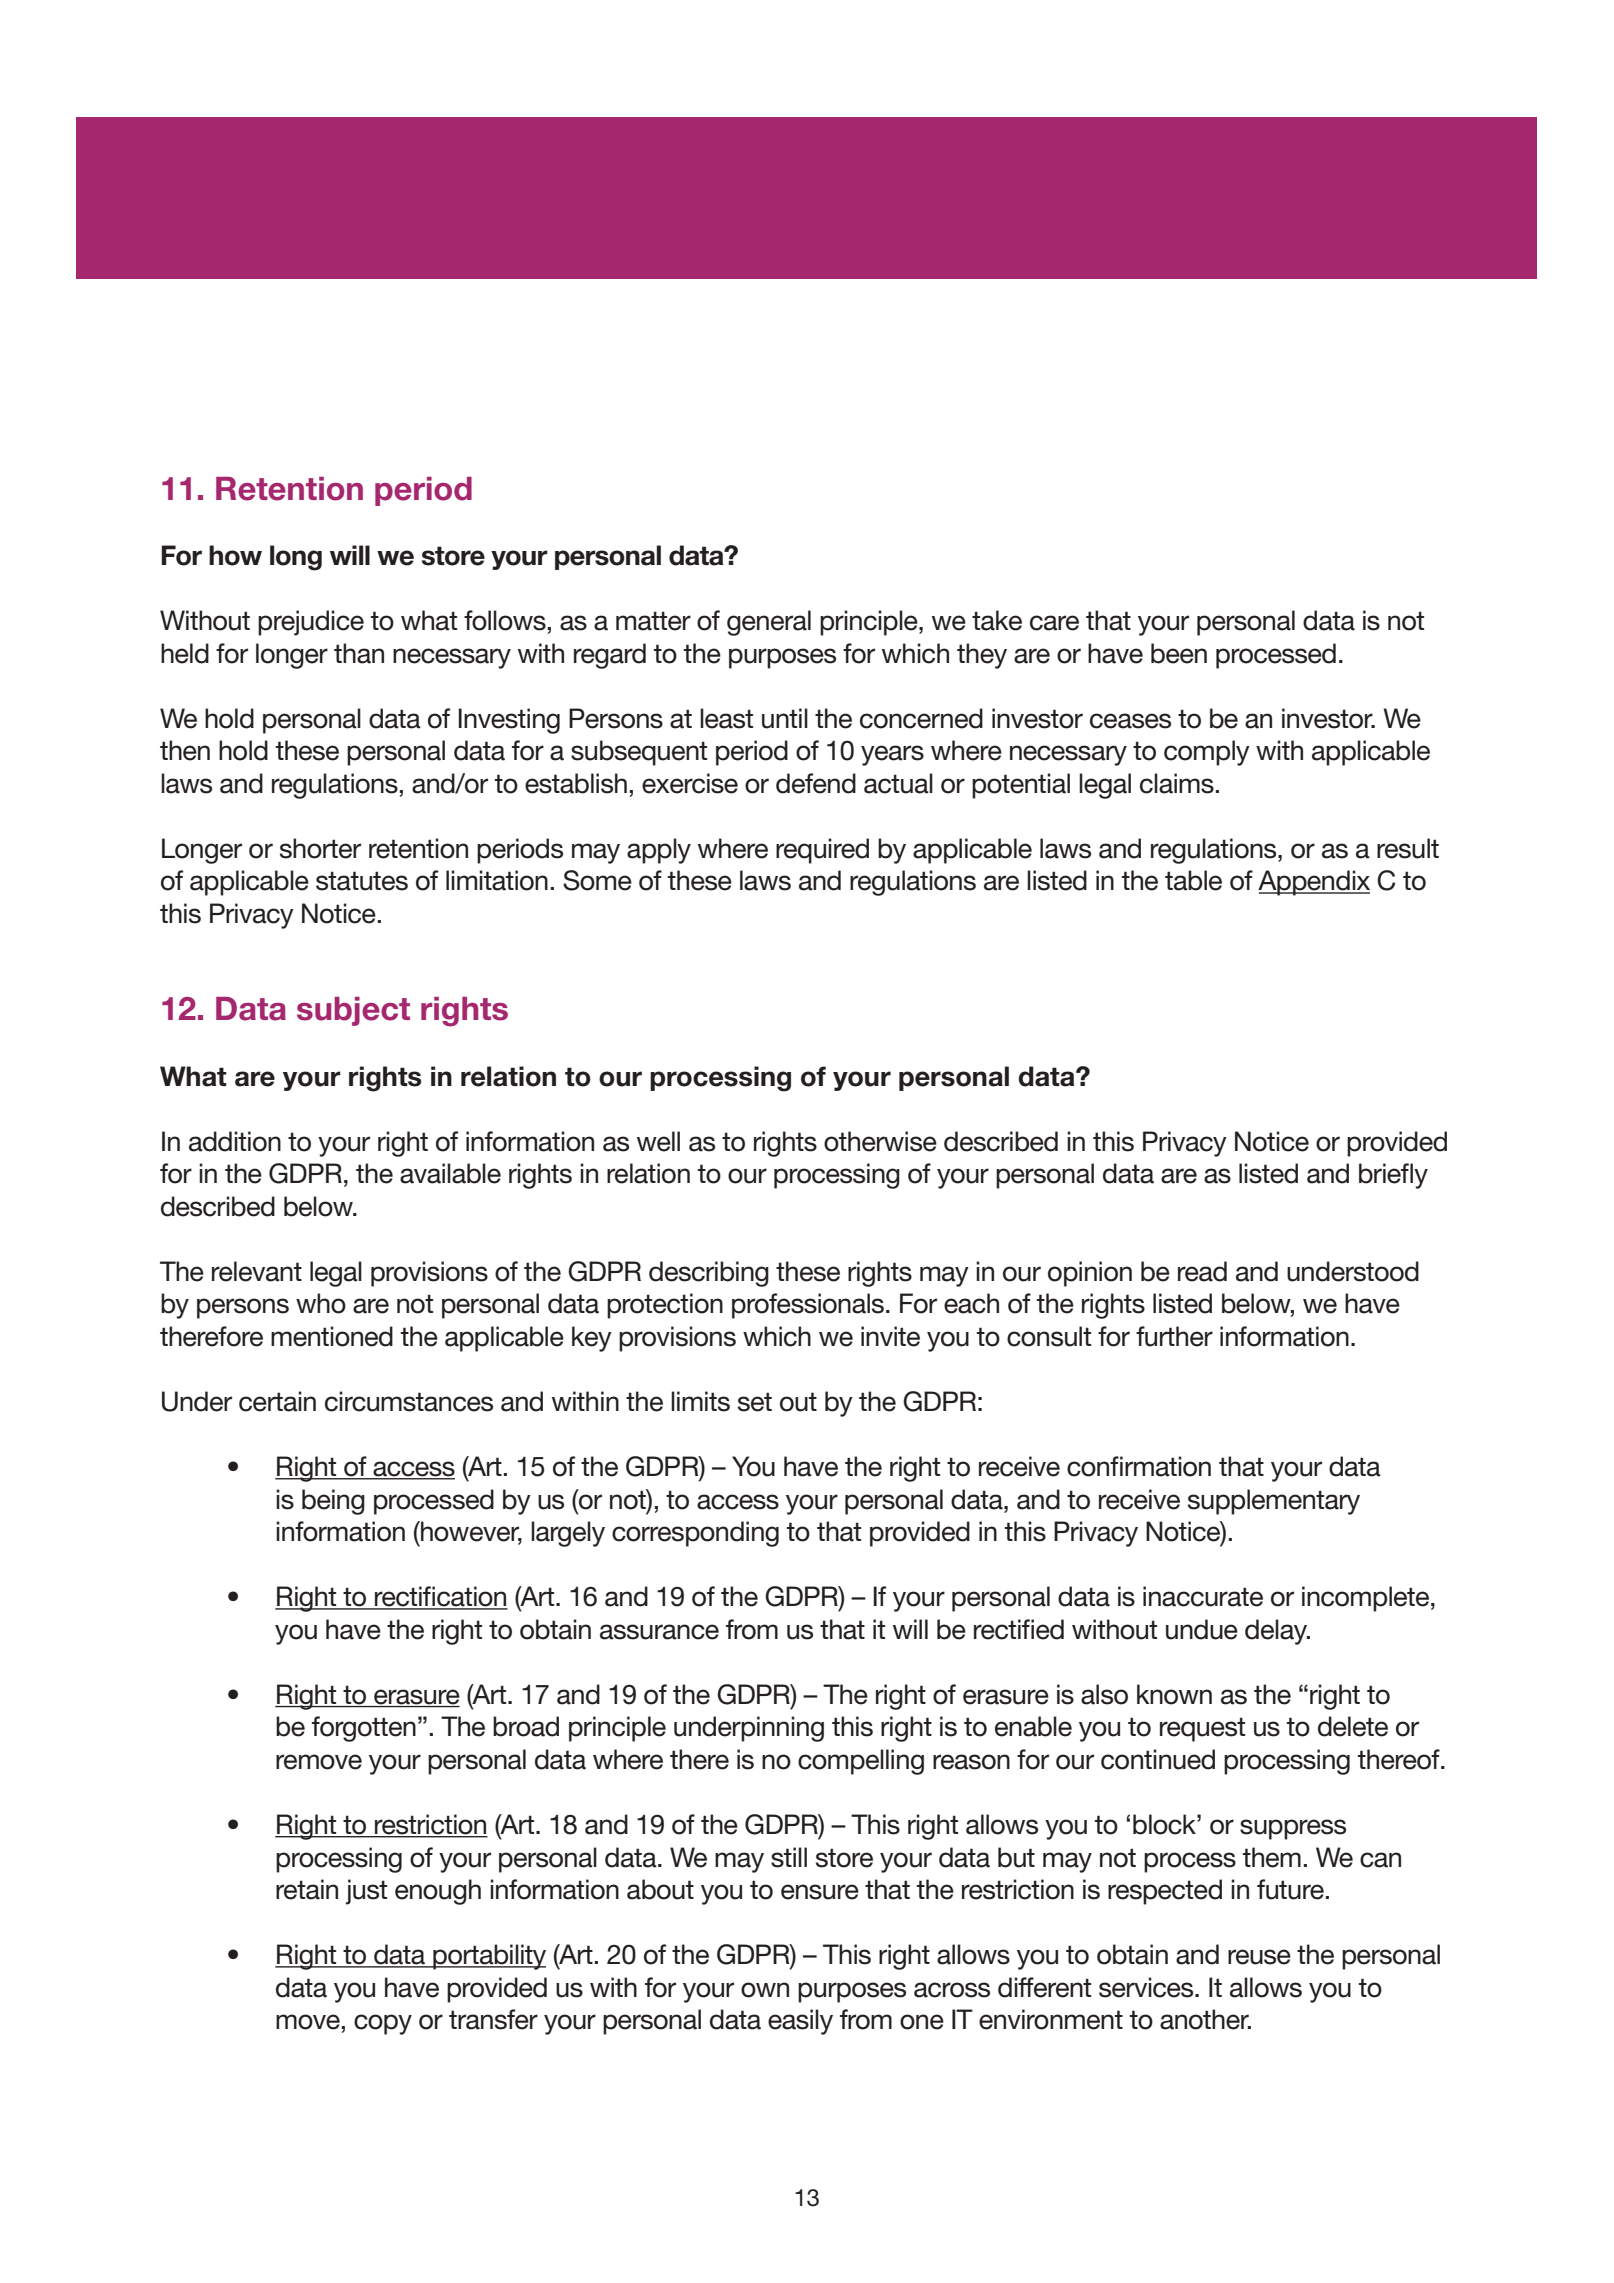 Image resolution: width=1614 pixels, height=2283 pixels. I want to click on being, so click(333, 1502).
